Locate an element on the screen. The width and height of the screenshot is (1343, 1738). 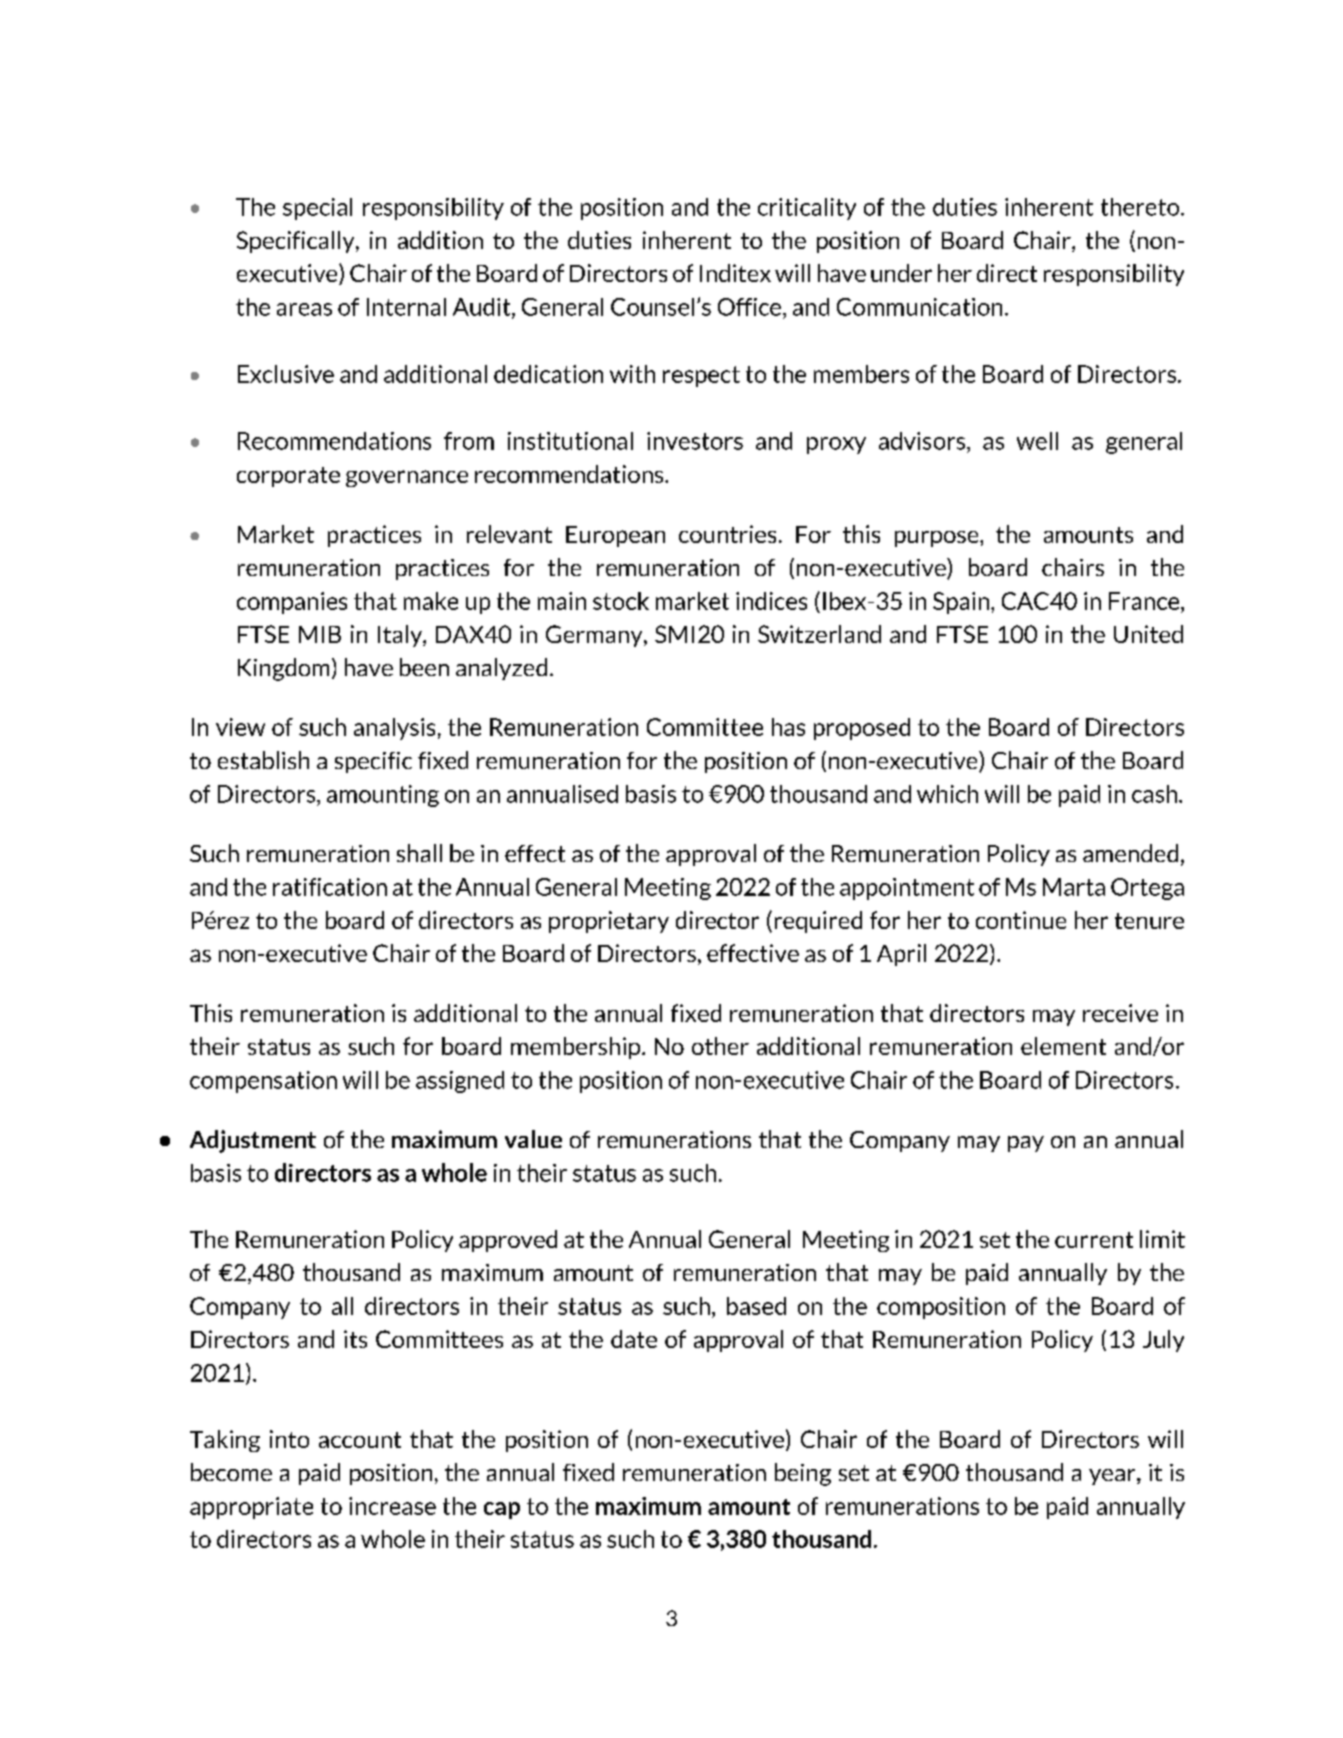
thereto is located at coordinates (1140, 207).
